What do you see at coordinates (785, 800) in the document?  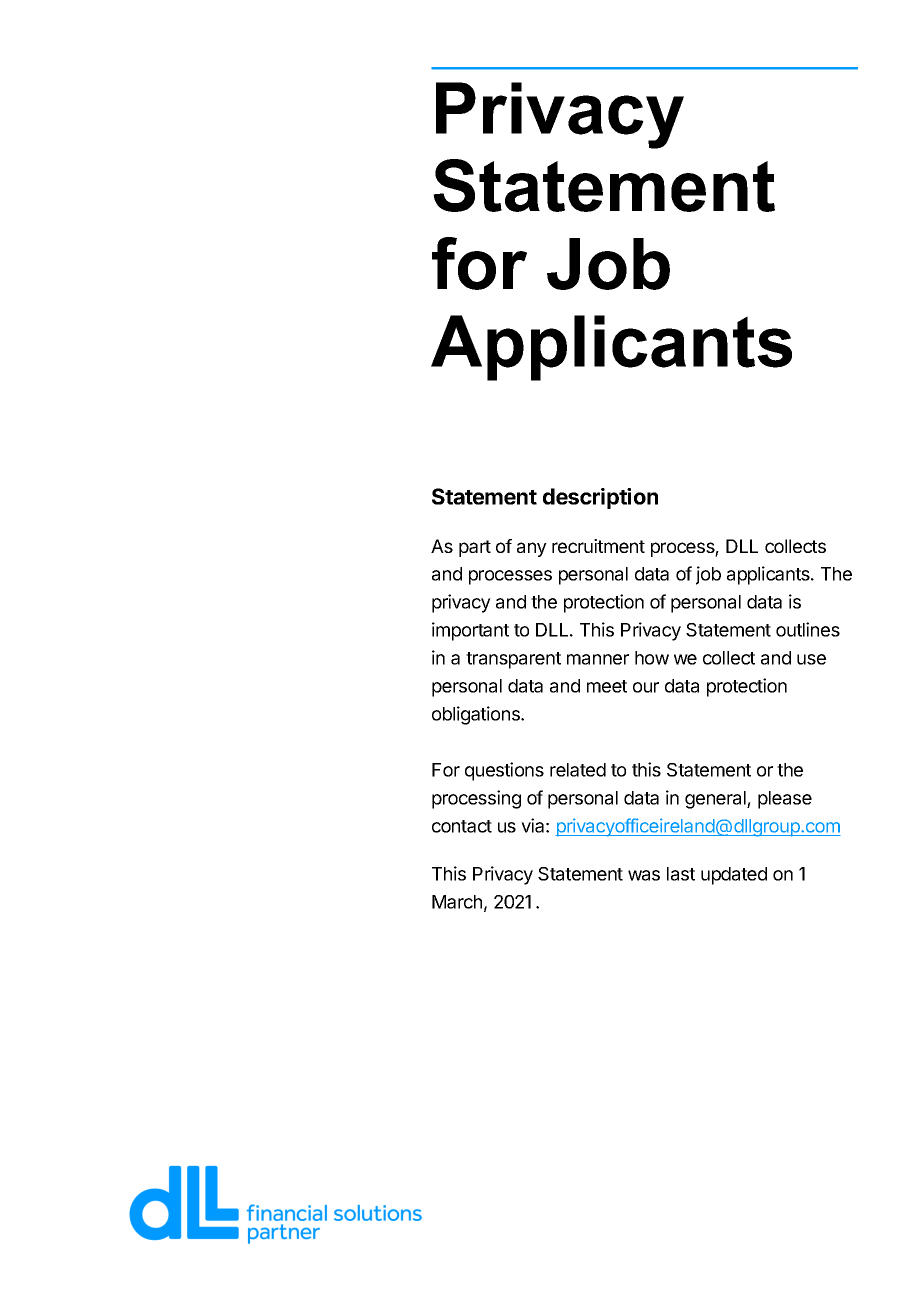 I see `please` at bounding box center [785, 800].
